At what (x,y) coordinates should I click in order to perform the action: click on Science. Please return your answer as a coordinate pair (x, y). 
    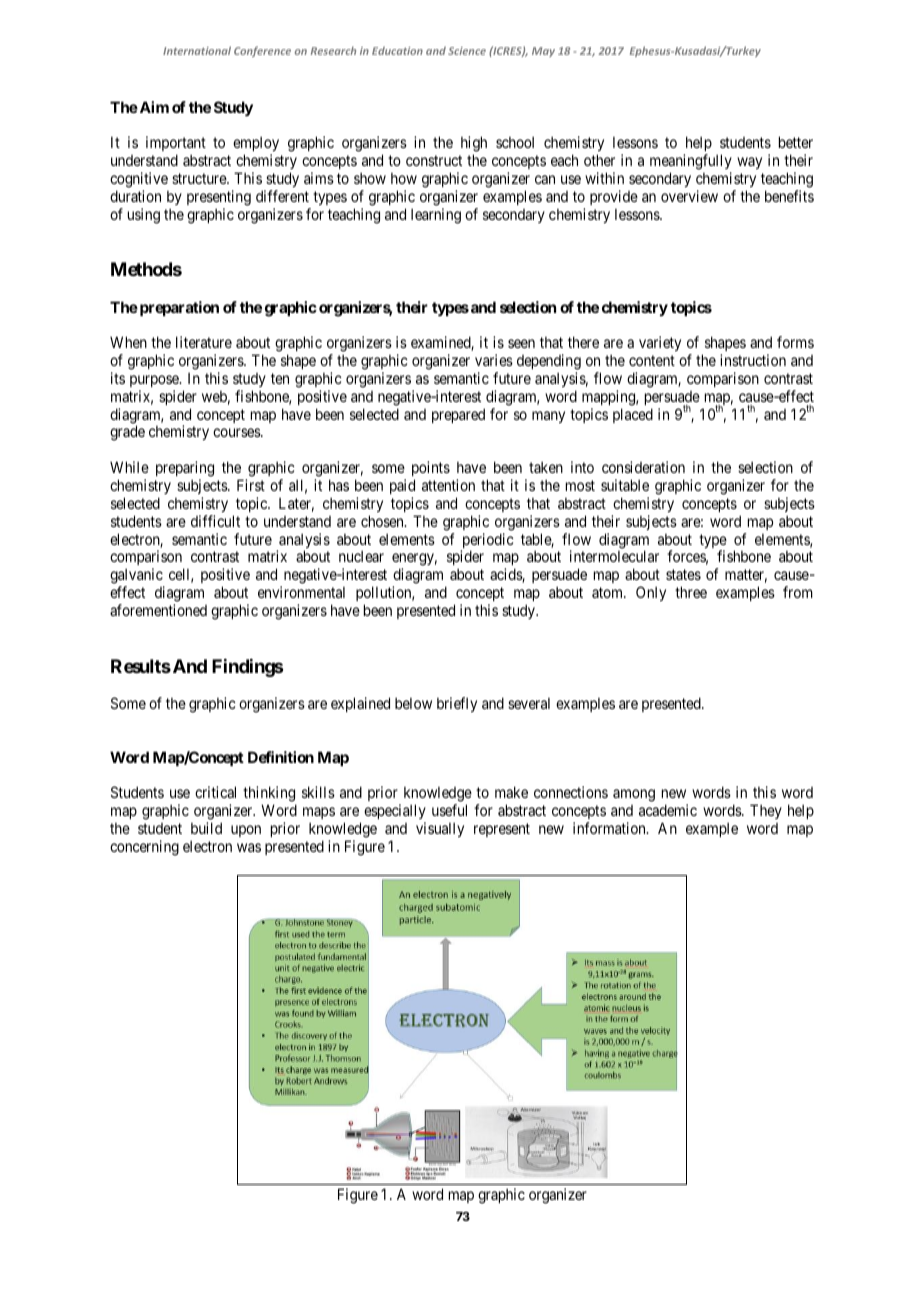
    Looking at the image, I should click on (467, 51).
